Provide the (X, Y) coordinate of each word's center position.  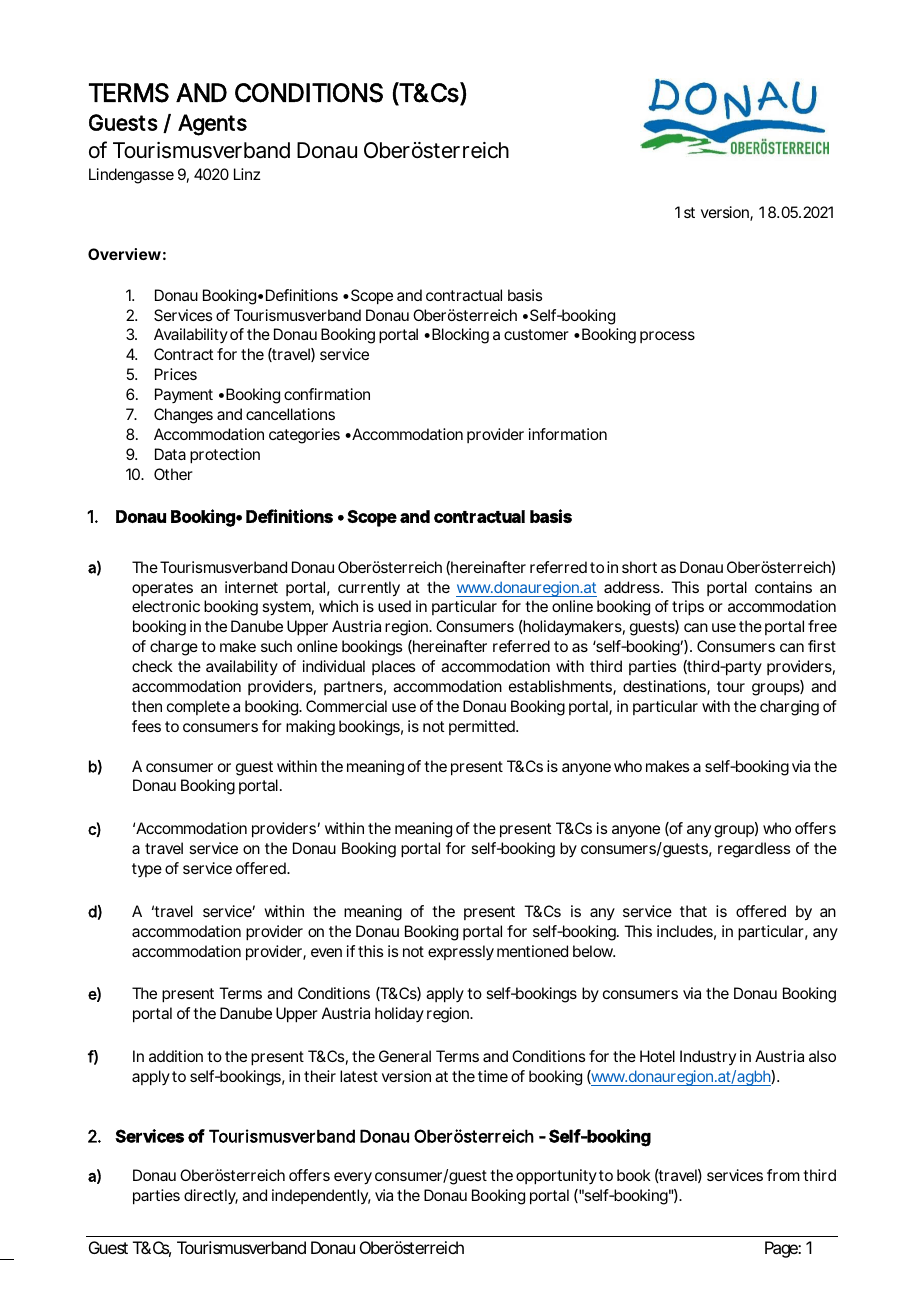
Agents (212, 125)
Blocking (460, 336)
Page (782, 1249)
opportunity (556, 1177)
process (667, 337)
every (353, 1178)
